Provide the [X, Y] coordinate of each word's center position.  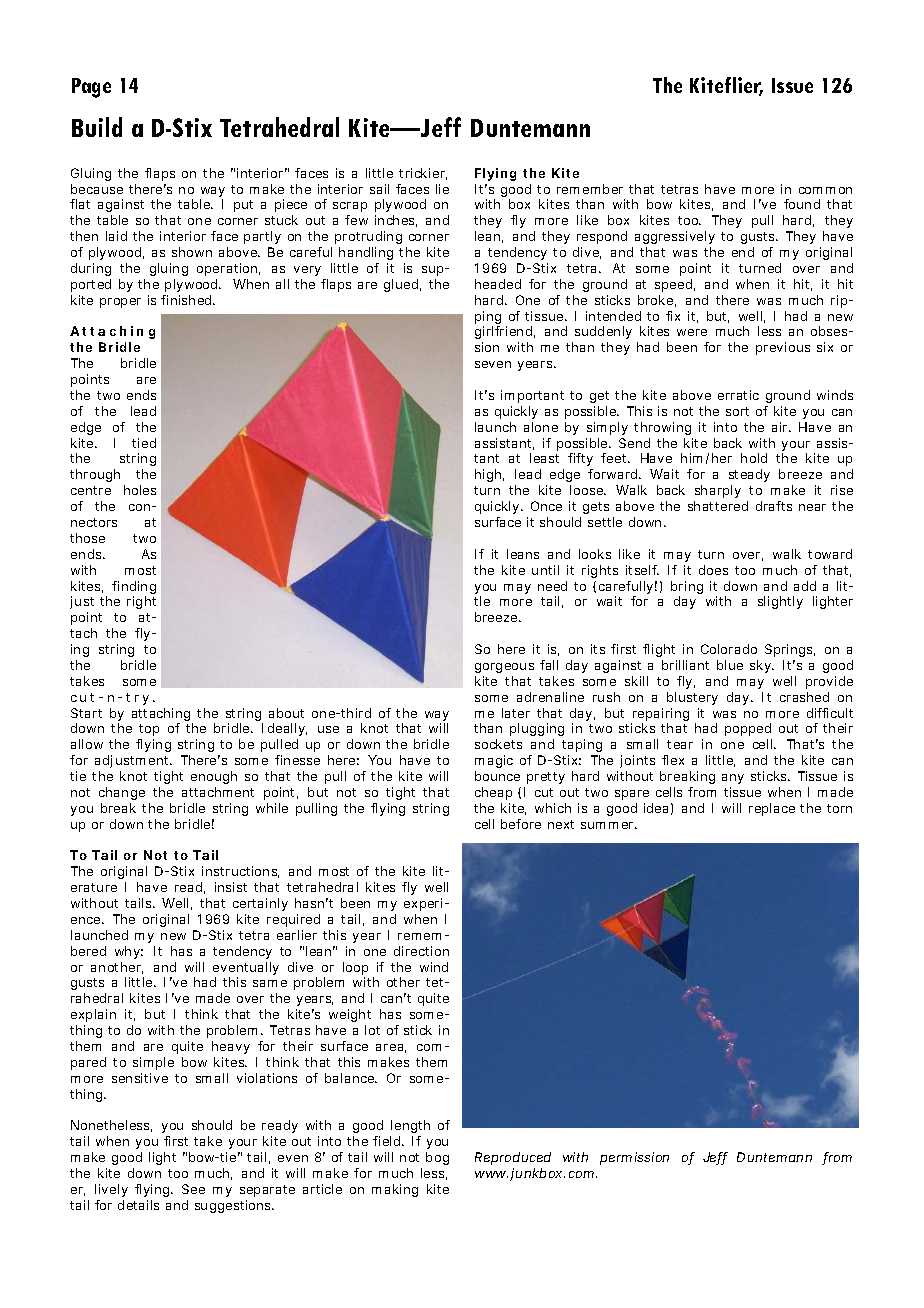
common [825, 190]
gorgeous [504, 668]
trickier [423, 174]
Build [97, 127]
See [193, 1189]
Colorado [729, 649]
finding [134, 589]
